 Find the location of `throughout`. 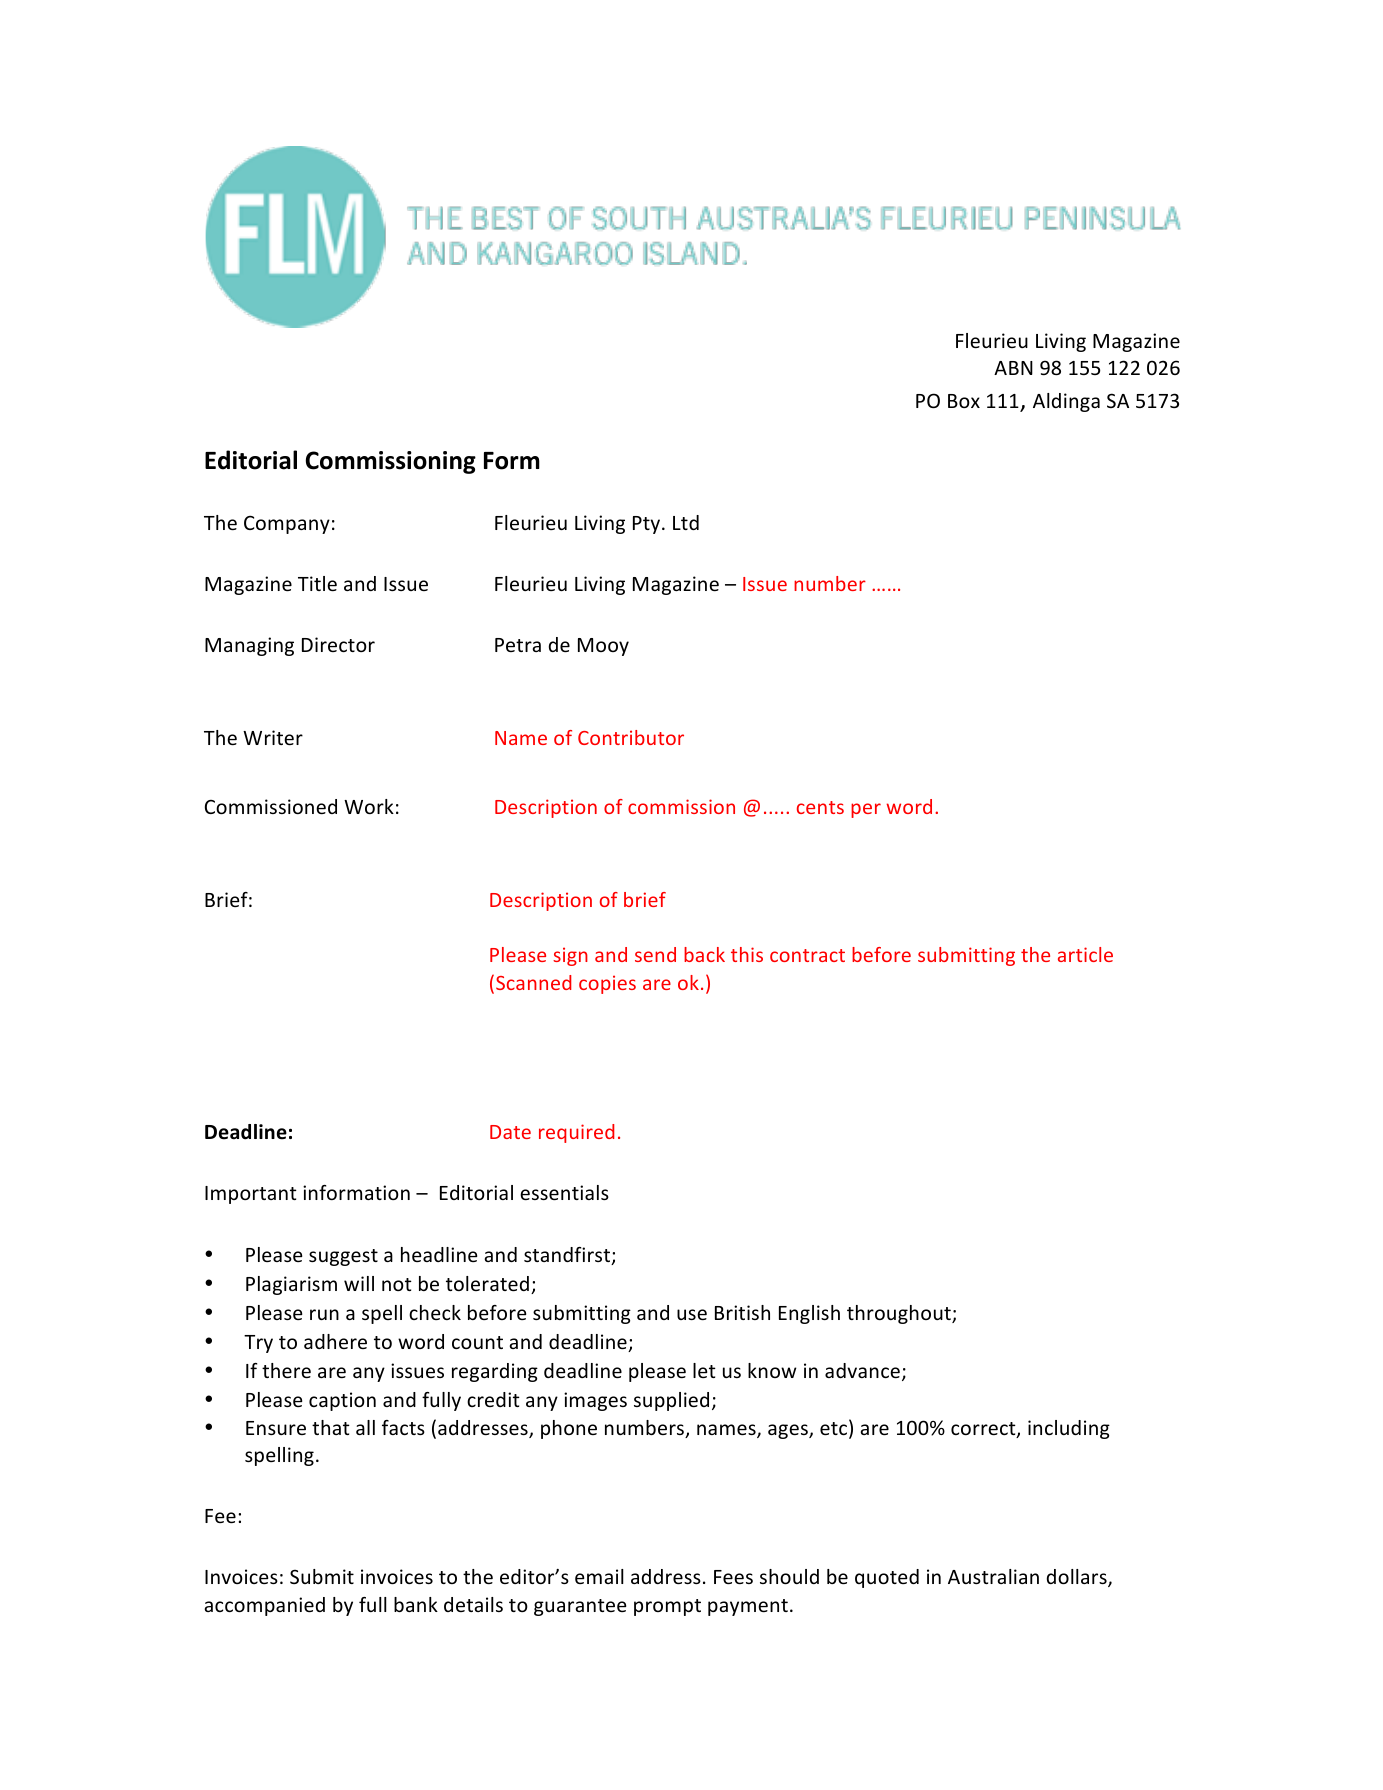

throughout is located at coordinates (900, 1314).
